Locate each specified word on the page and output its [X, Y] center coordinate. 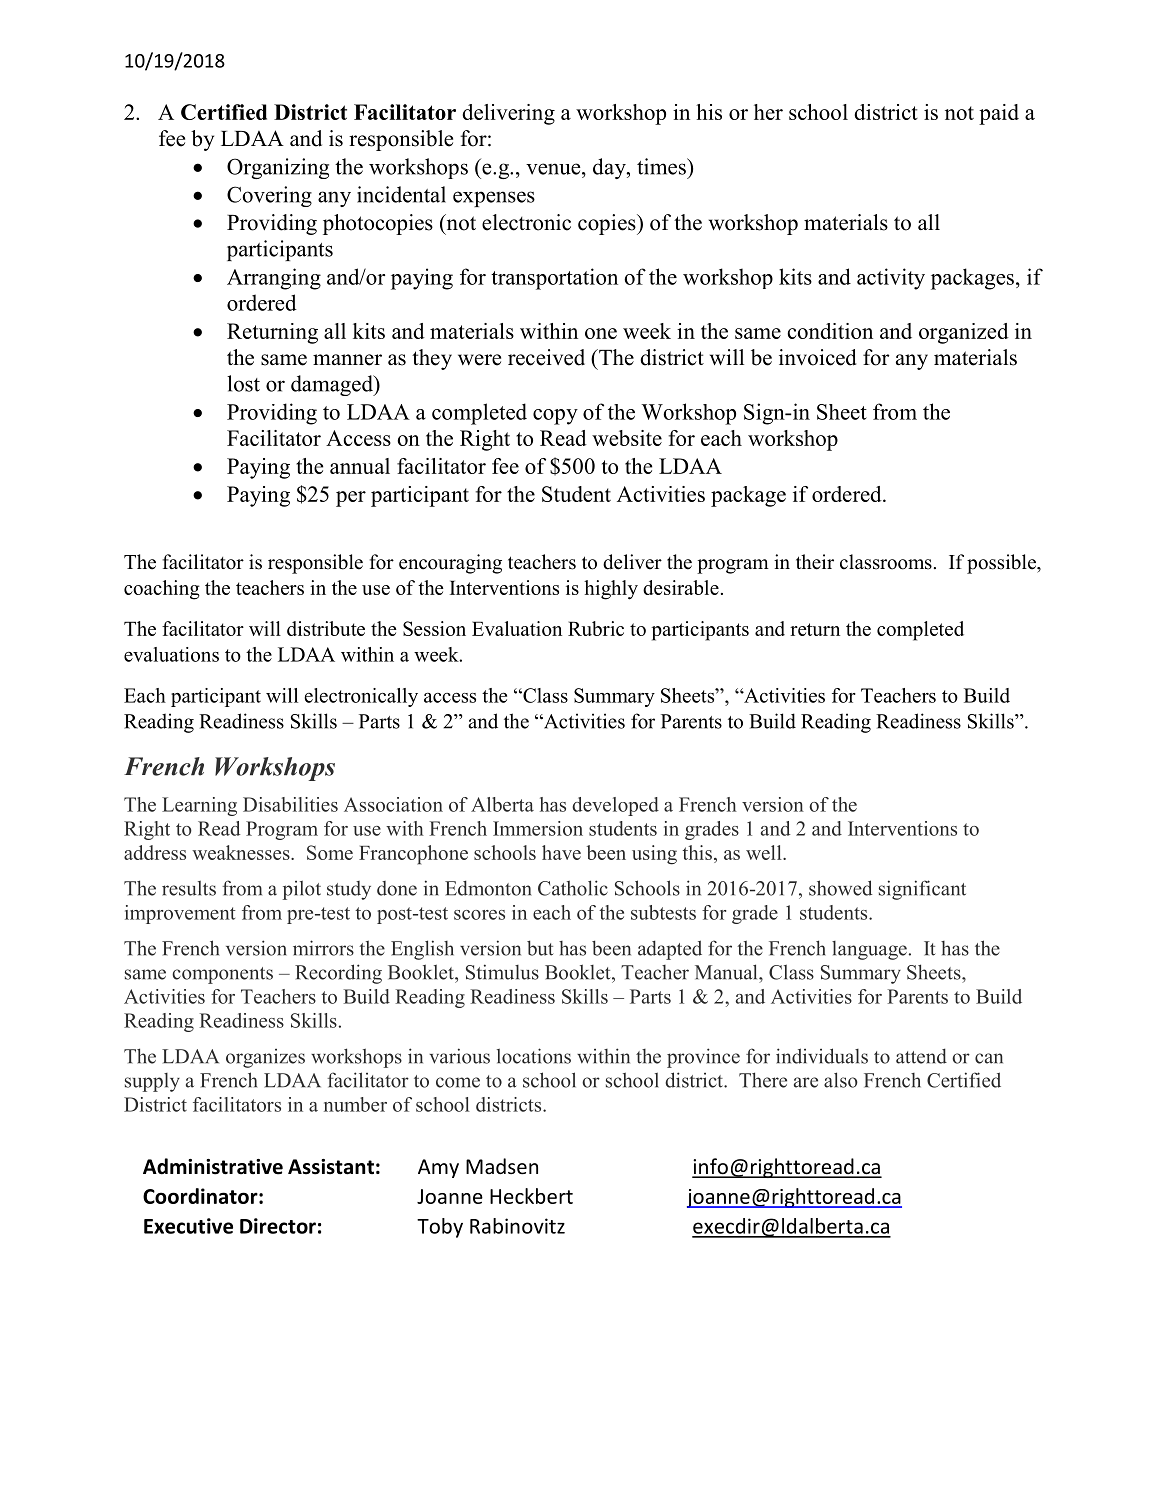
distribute [326, 628]
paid [999, 114]
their [815, 562]
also [841, 1080]
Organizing [278, 168]
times [662, 166]
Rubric [596, 628]
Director [278, 1226]
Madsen [502, 1166]
